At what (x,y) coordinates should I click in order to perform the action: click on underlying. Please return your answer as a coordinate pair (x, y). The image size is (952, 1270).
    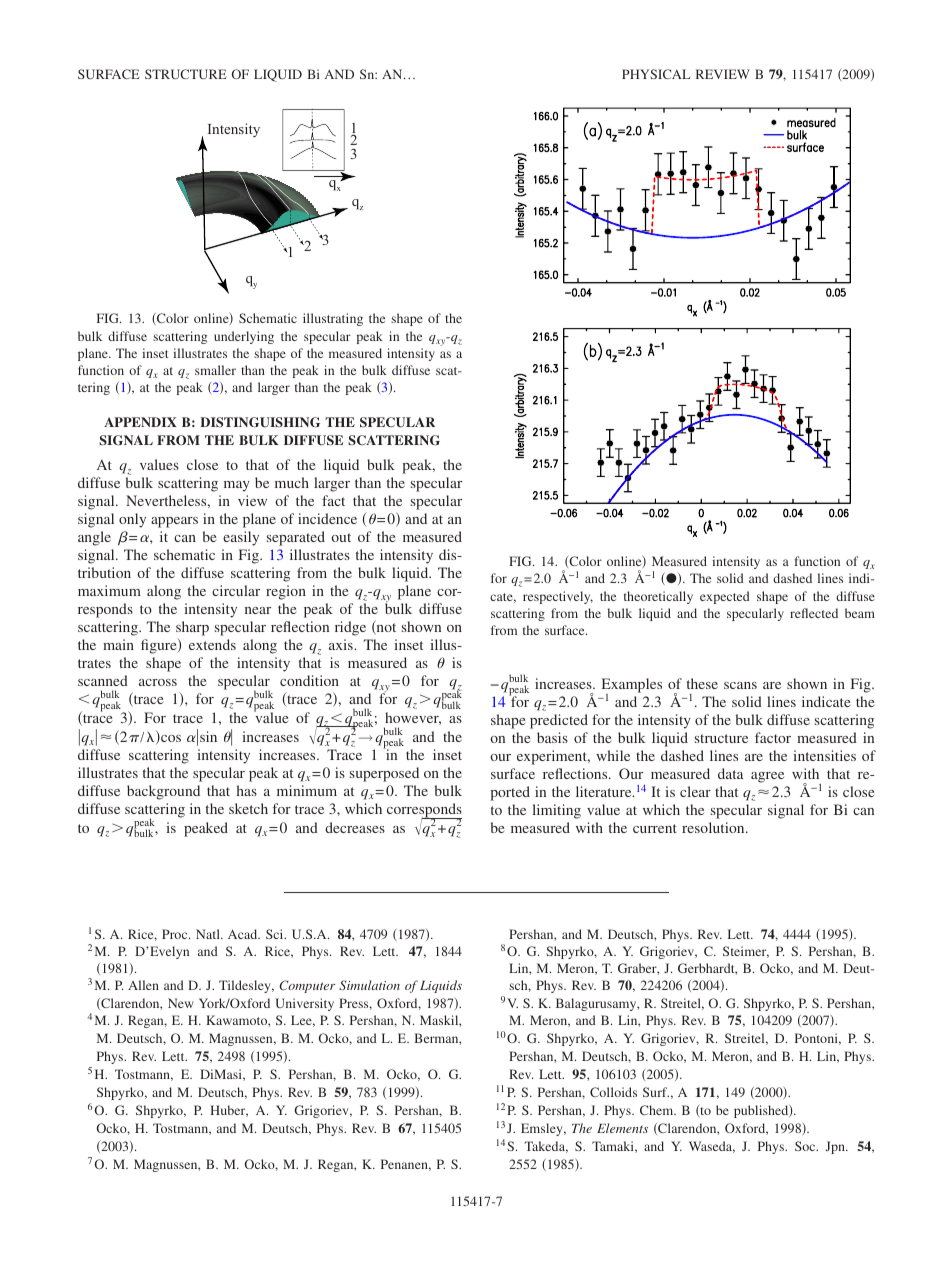
    Looking at the image, I should click on (244, 337).
